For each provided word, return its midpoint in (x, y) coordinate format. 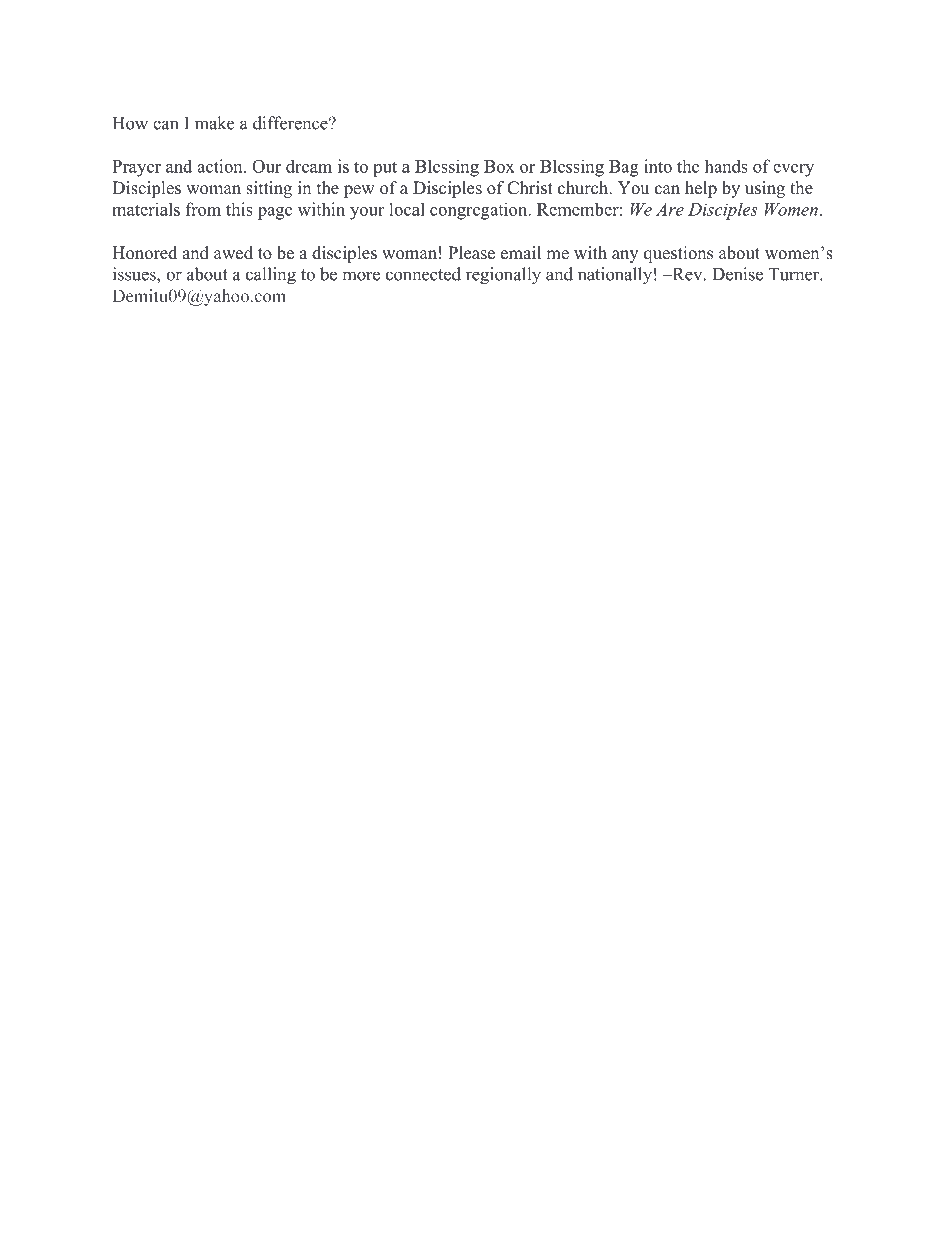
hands (726, 166)
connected (423, 274)
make (214, 123)
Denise (737, 274)
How (130, 123)
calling (271, 276)
